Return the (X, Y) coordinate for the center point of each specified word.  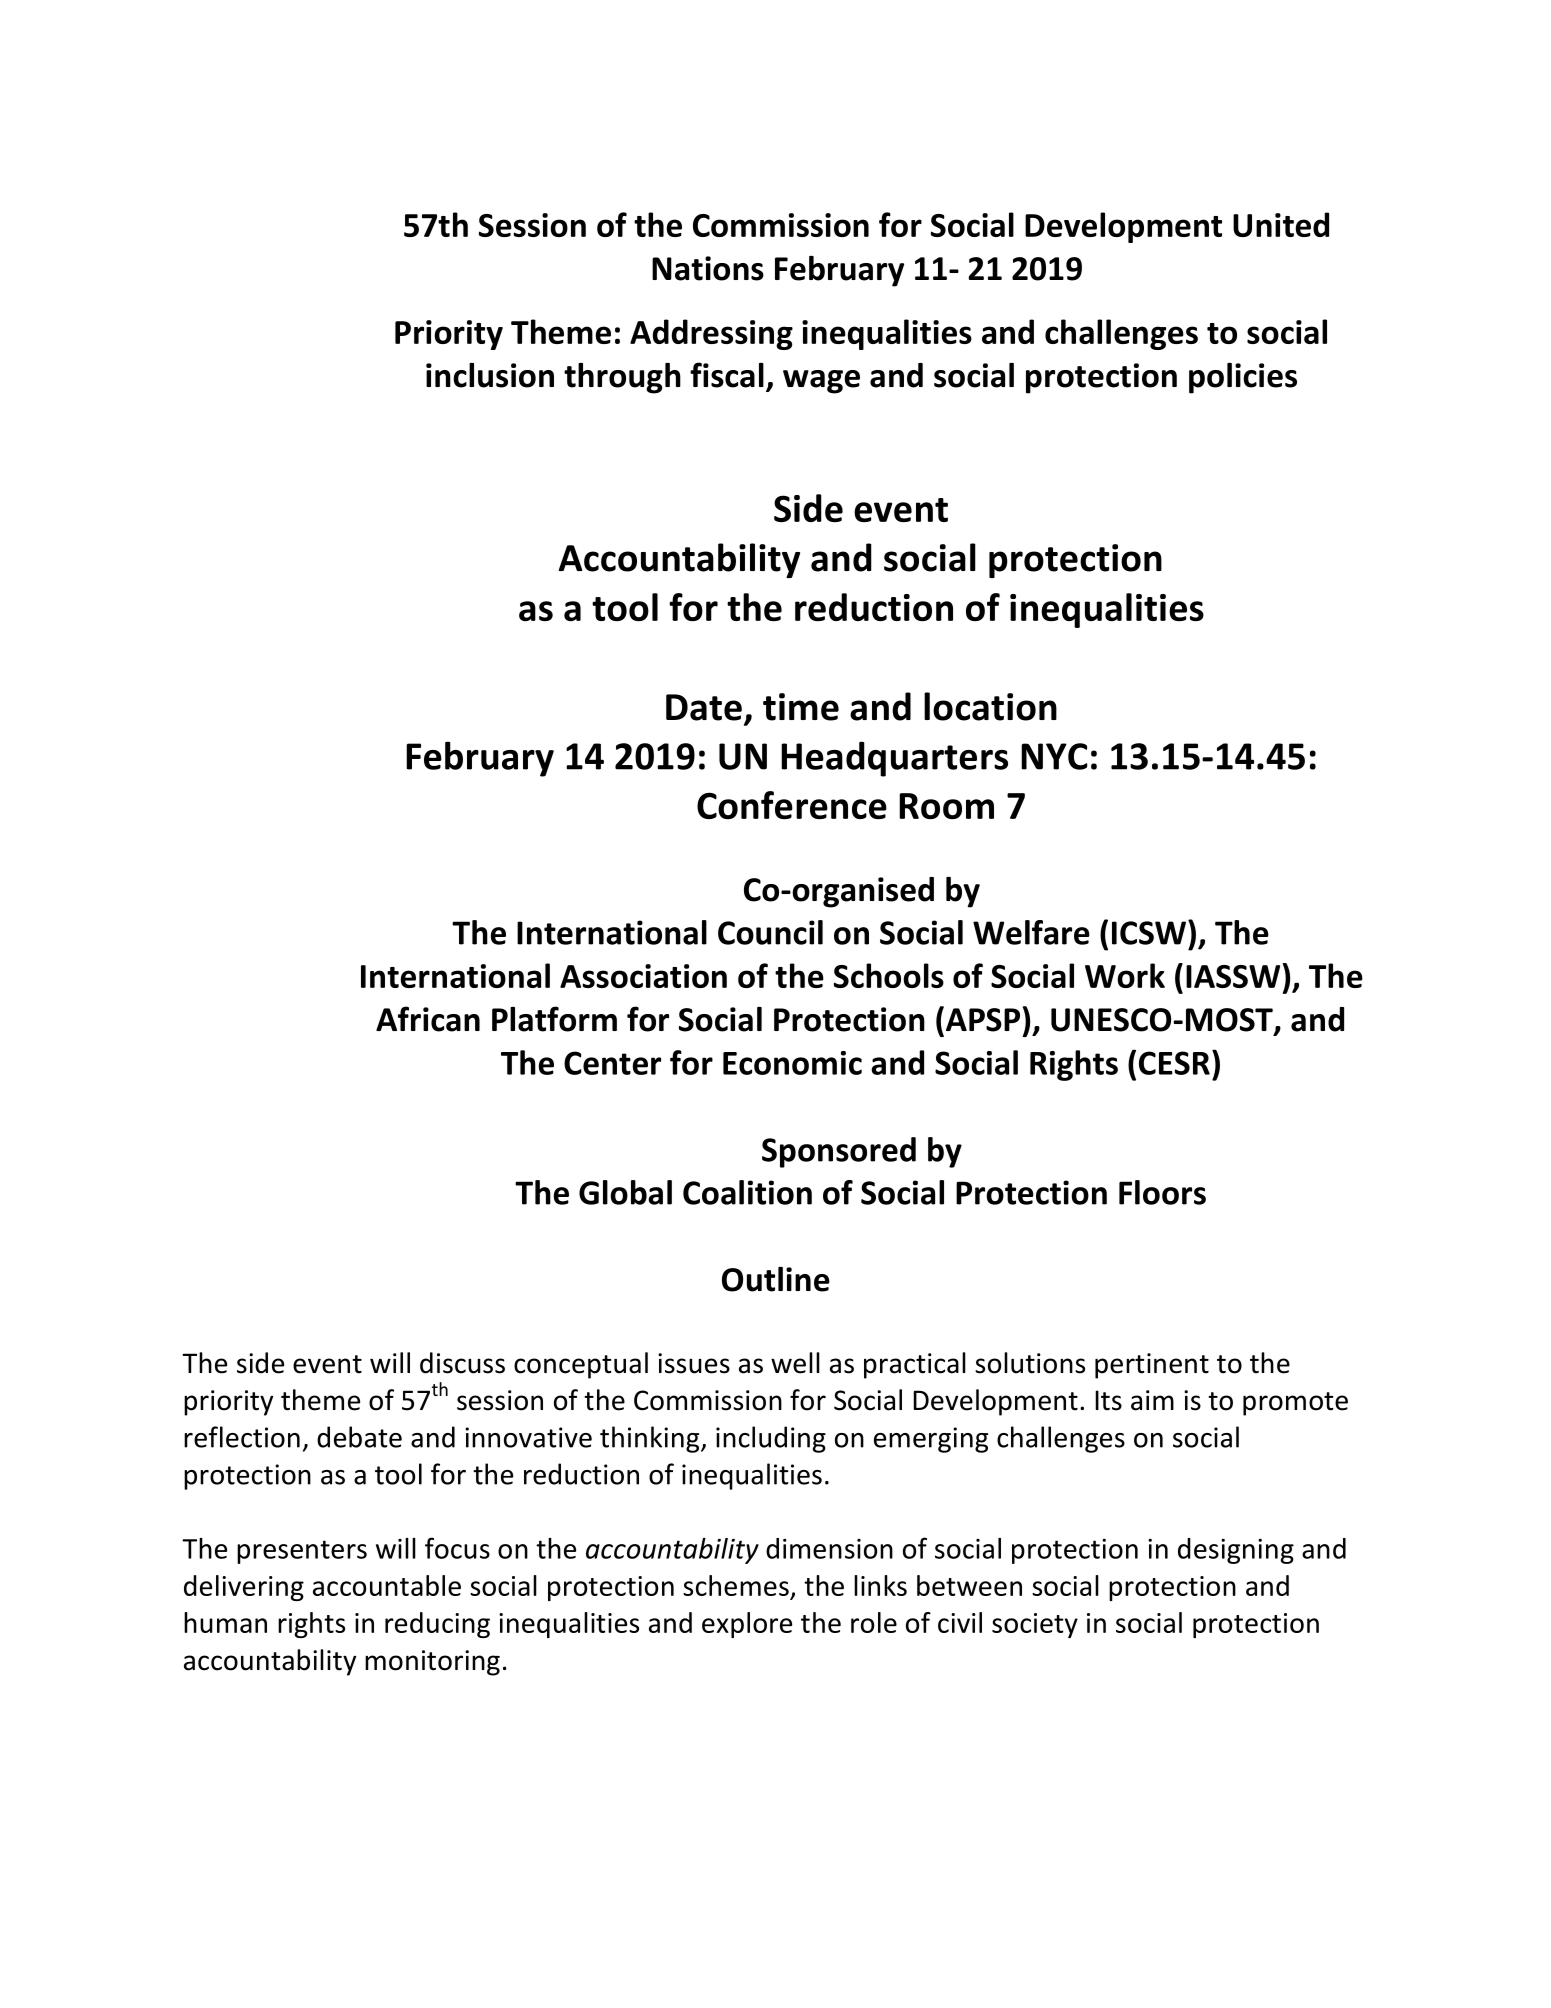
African (428, 1019)
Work (1125, 975)
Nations (708, 268)
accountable (387, 1585)
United (1281, 224)
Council (770, 932)
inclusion (490, 375)
